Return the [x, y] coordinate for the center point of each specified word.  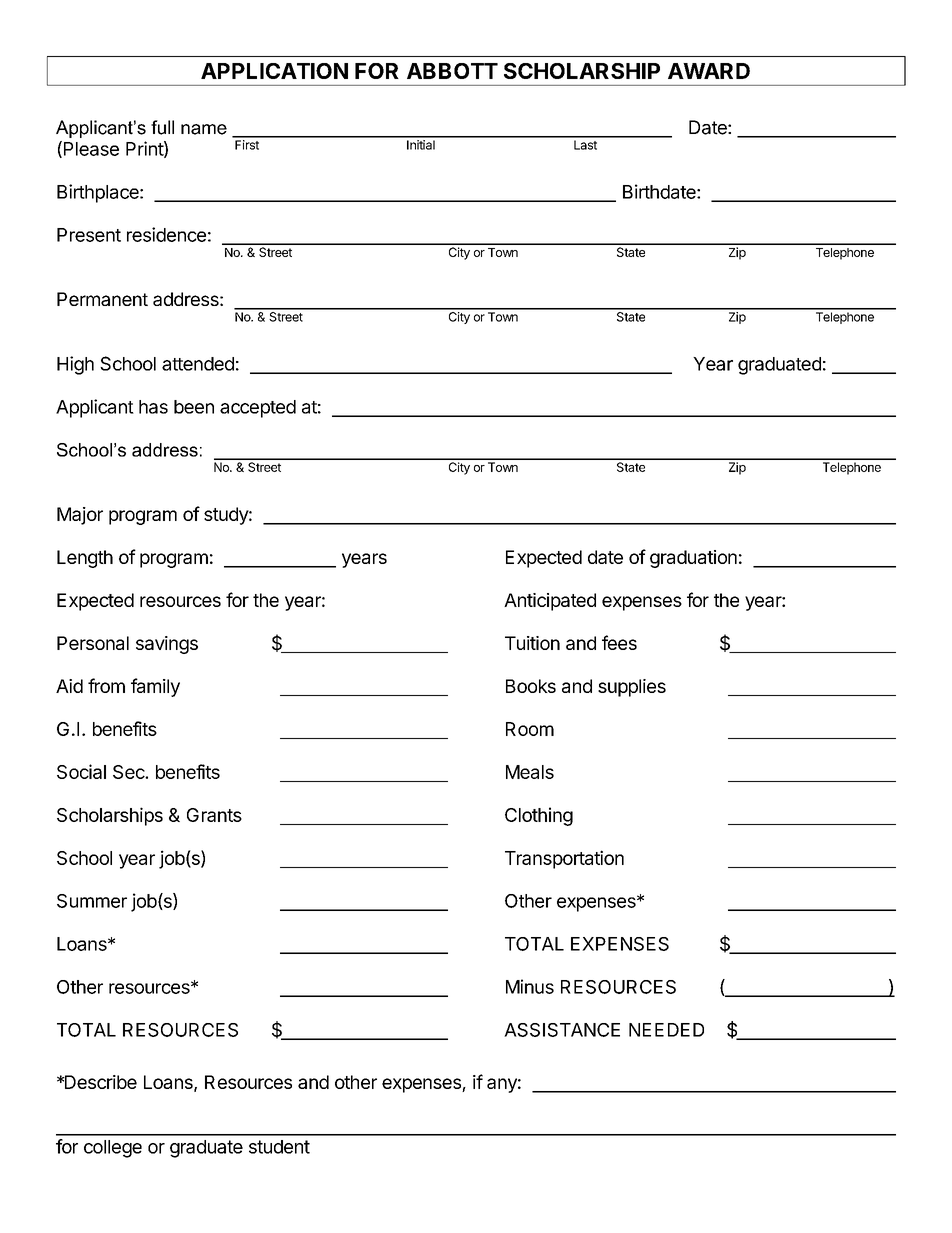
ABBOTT [452, 71]
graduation [693, 559]
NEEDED [666, 1030]
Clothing [539, 816]
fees [619, 642]
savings [167, 645]
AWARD [709, 71]
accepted [258, 409]
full [162, 127]
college [113, 1149]
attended [198, 364]
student [279, 1147]
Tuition [532, 643]
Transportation [564, 859]
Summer [92, 901]
